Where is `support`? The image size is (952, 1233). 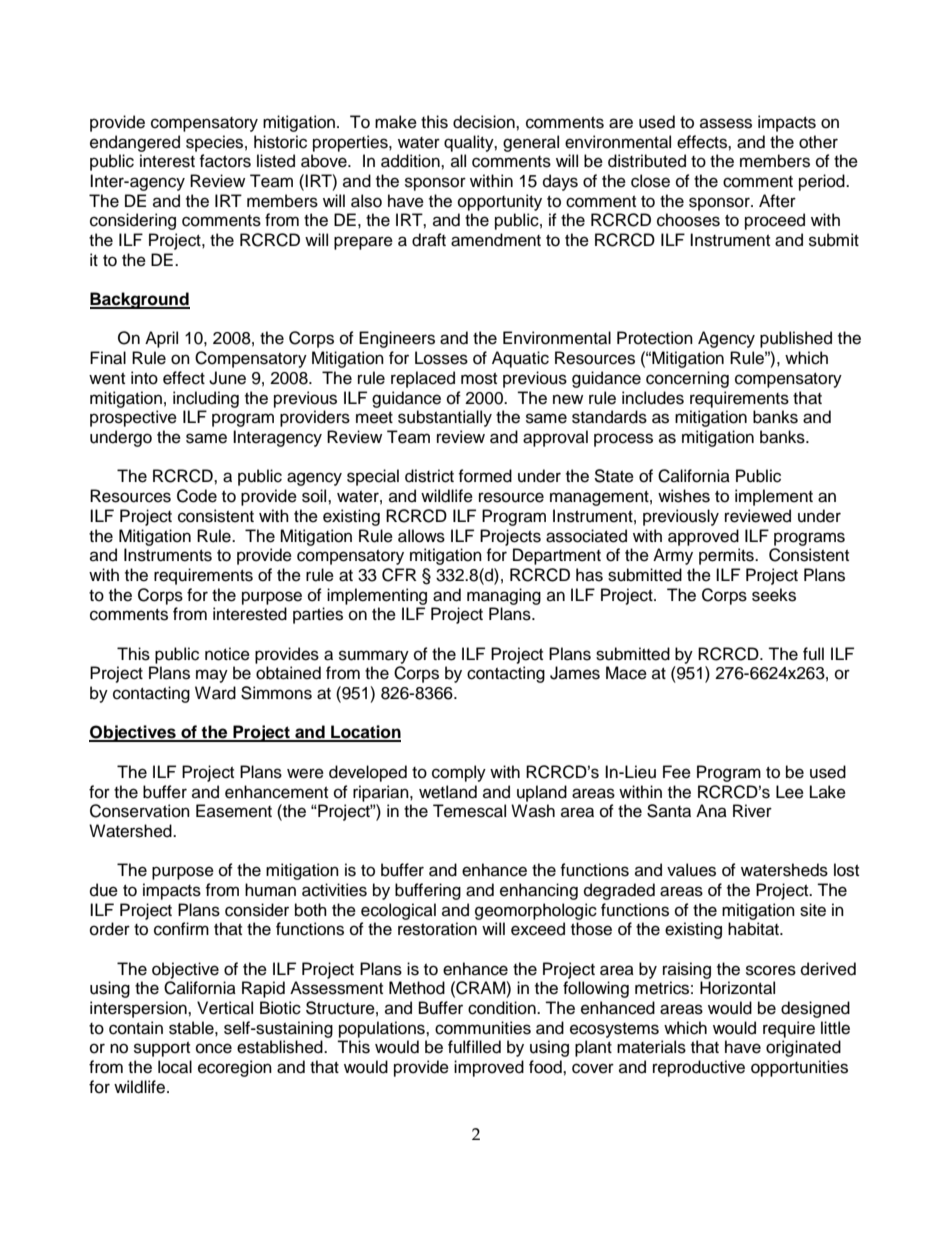
support is located at coordinates (162, 1049).
